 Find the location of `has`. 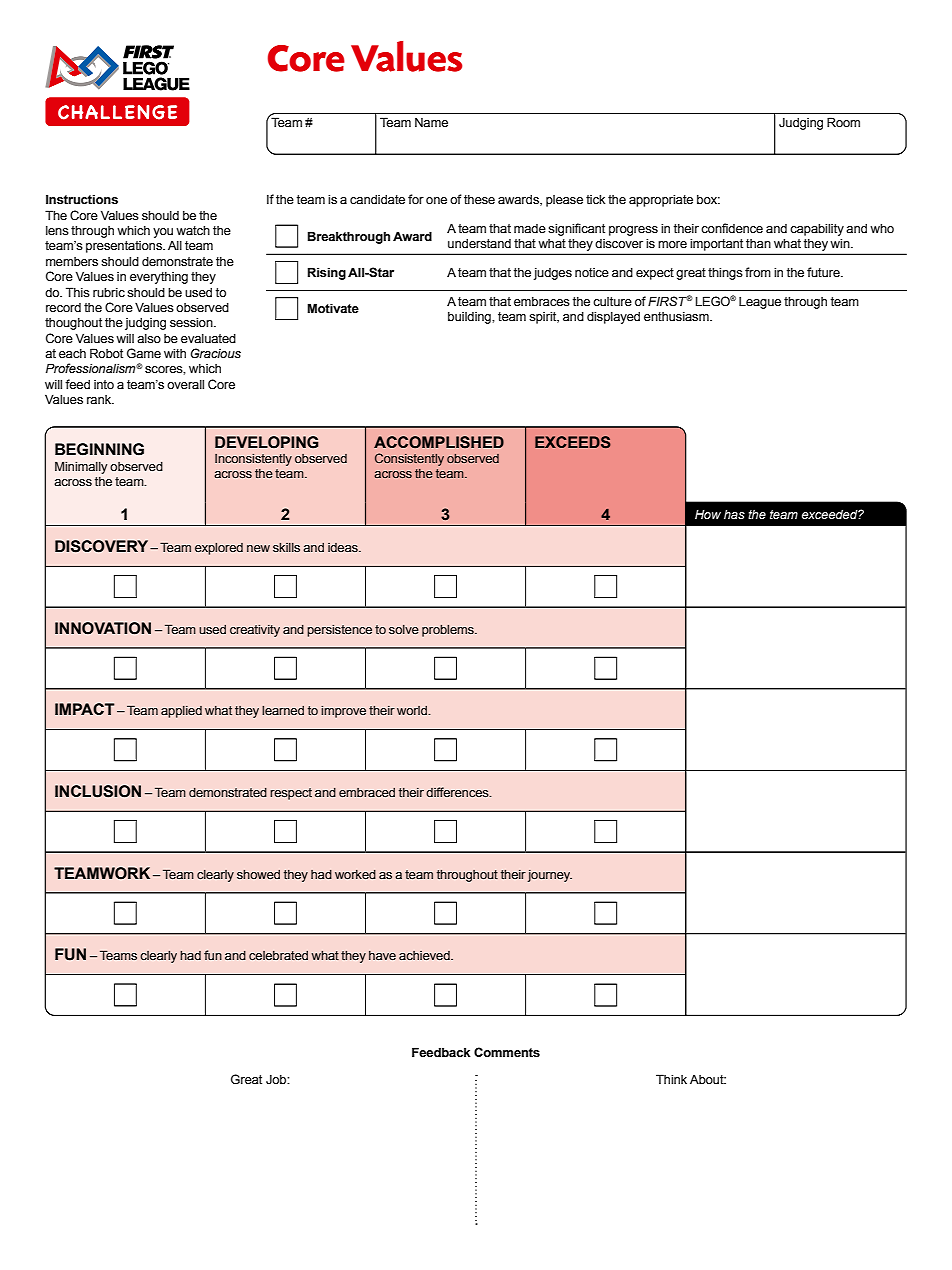

has is located at coordinates (734, 514).
